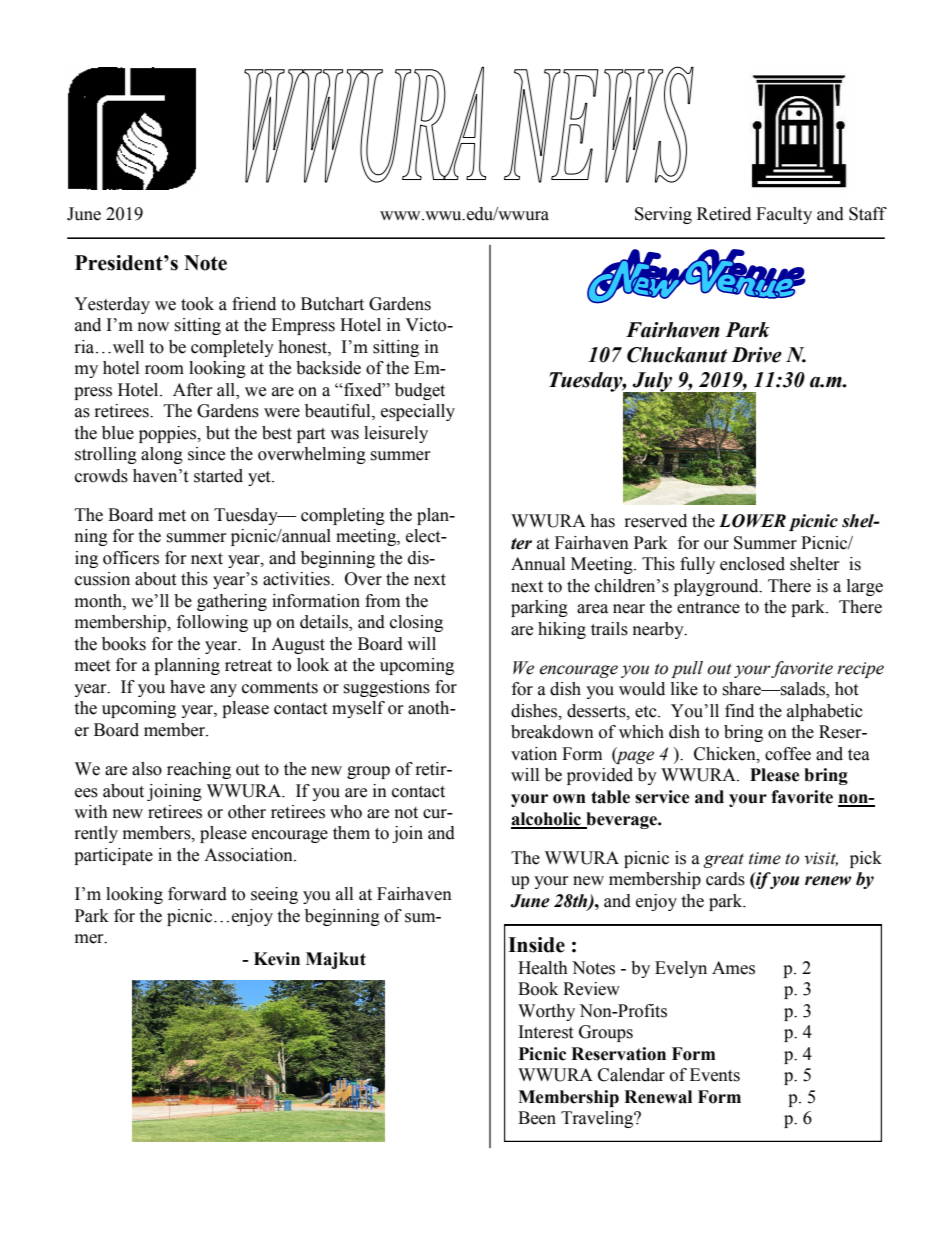  Describe the element at coordinates (663, 215) in the screenshot. I see `Serving` at that location.
